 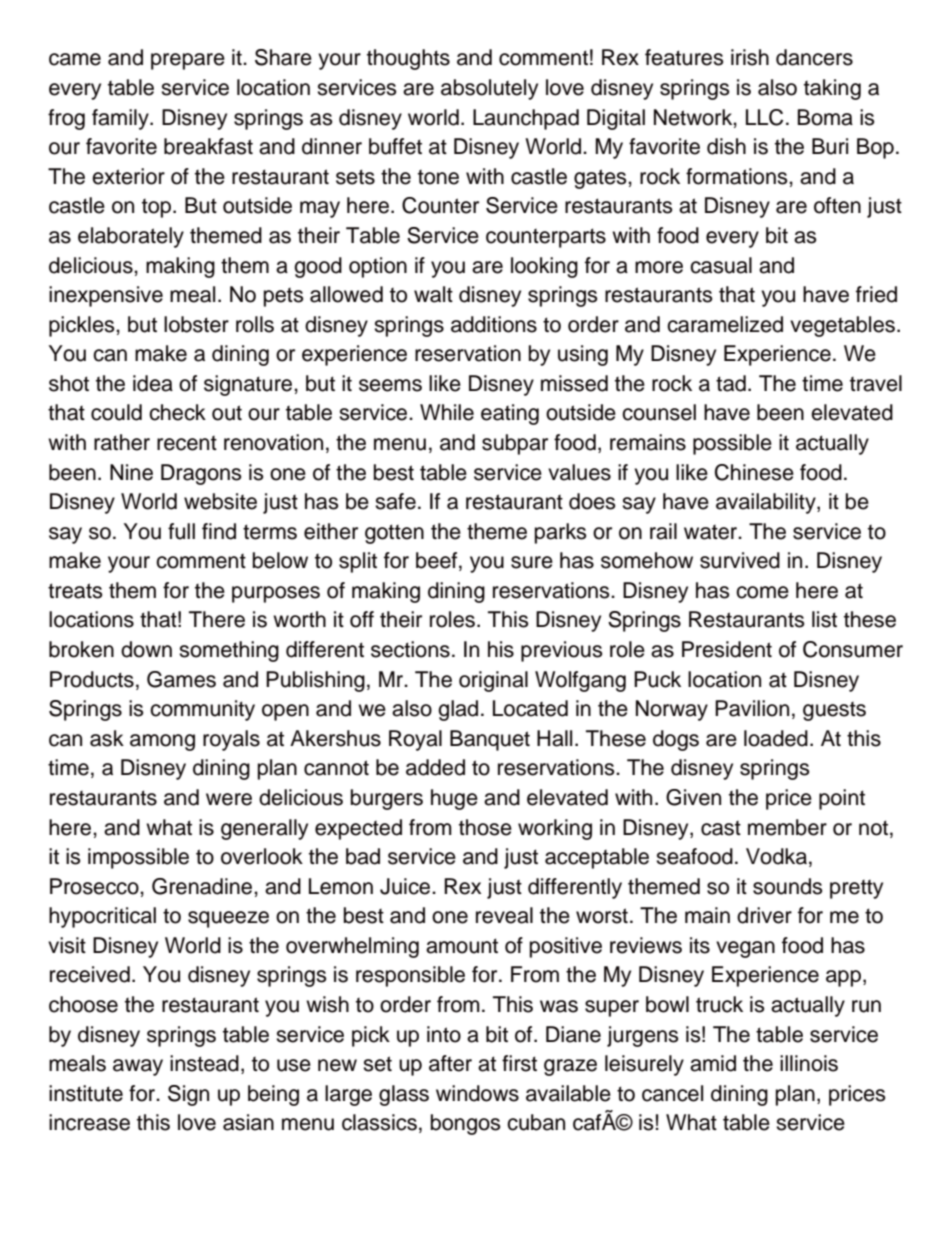 I want to click on treats, so click(x=75, y=591).
